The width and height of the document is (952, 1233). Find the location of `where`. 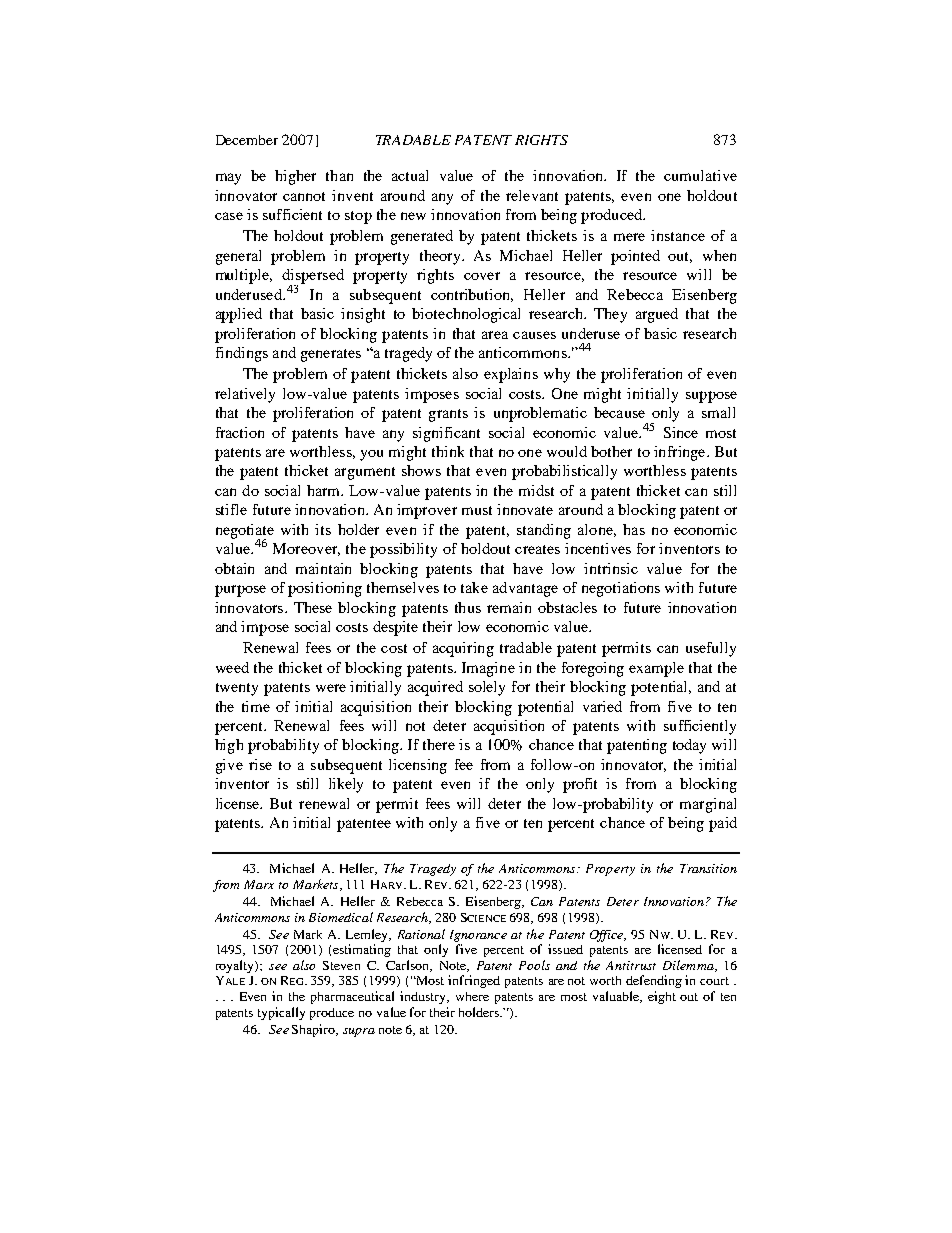

where is located at coordinates (472, 996).
